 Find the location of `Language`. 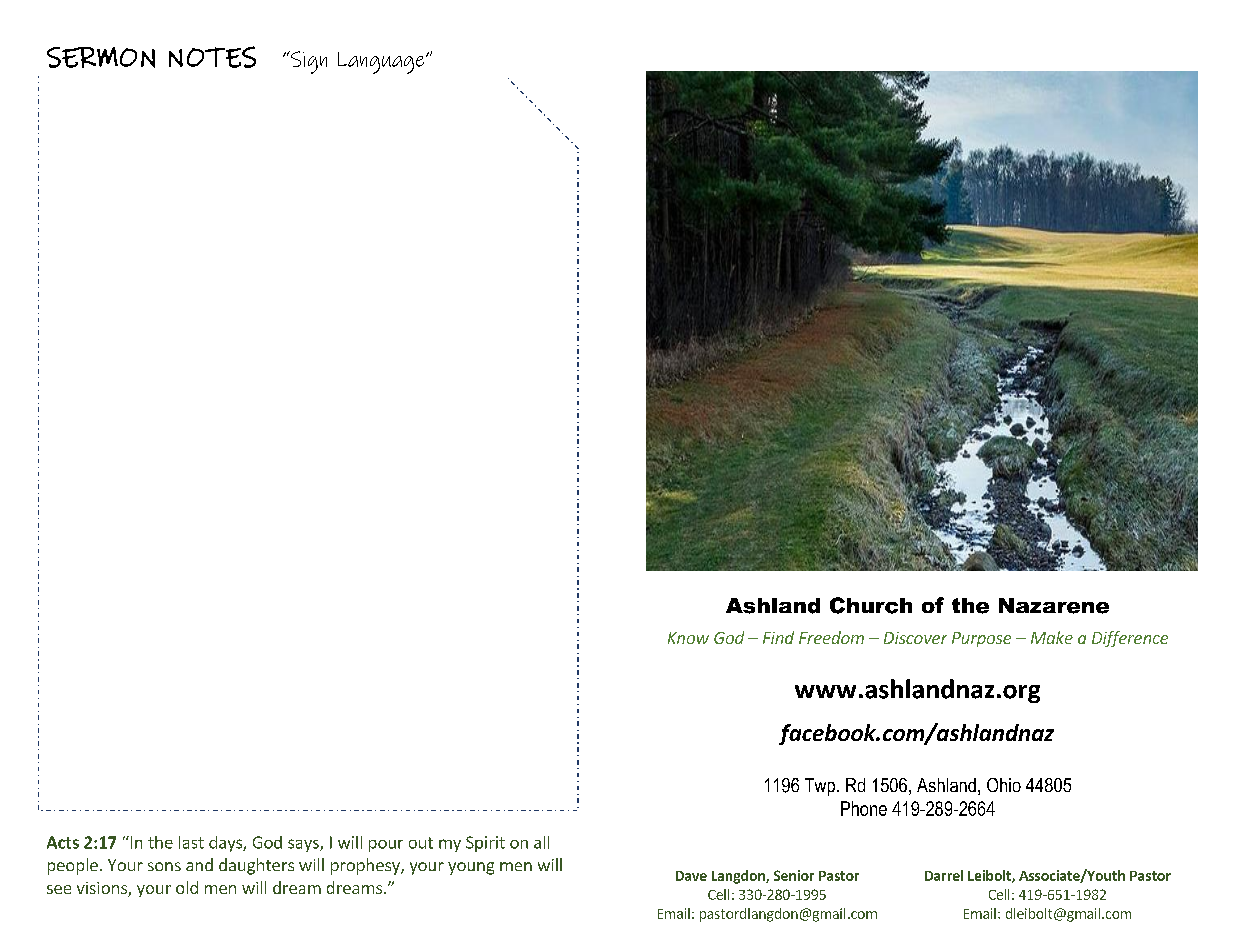

Language is located at coordinates (382, 63).
